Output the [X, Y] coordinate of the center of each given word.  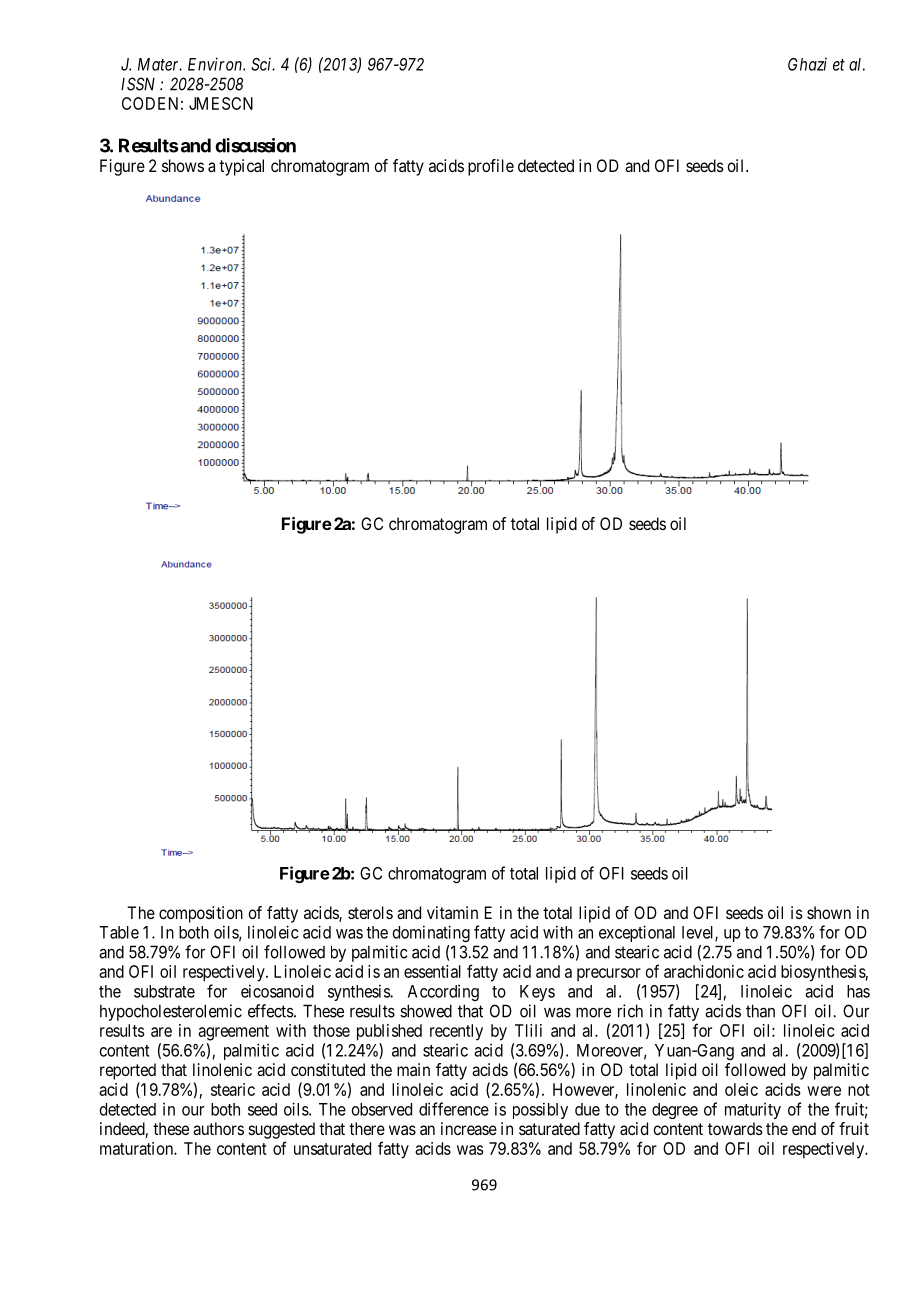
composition [201, 914]
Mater [160, 64]
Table [119, 932]
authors [218, 1128]
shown [829, 912]
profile [491, 167]
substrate [164, 991]
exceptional [637, 933]
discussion [255, 145]
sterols [370, 912]
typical [241, 167]
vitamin [452, 912]
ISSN [138, 84]
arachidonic [704, 971]
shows [183, 165]
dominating [431, 933]
